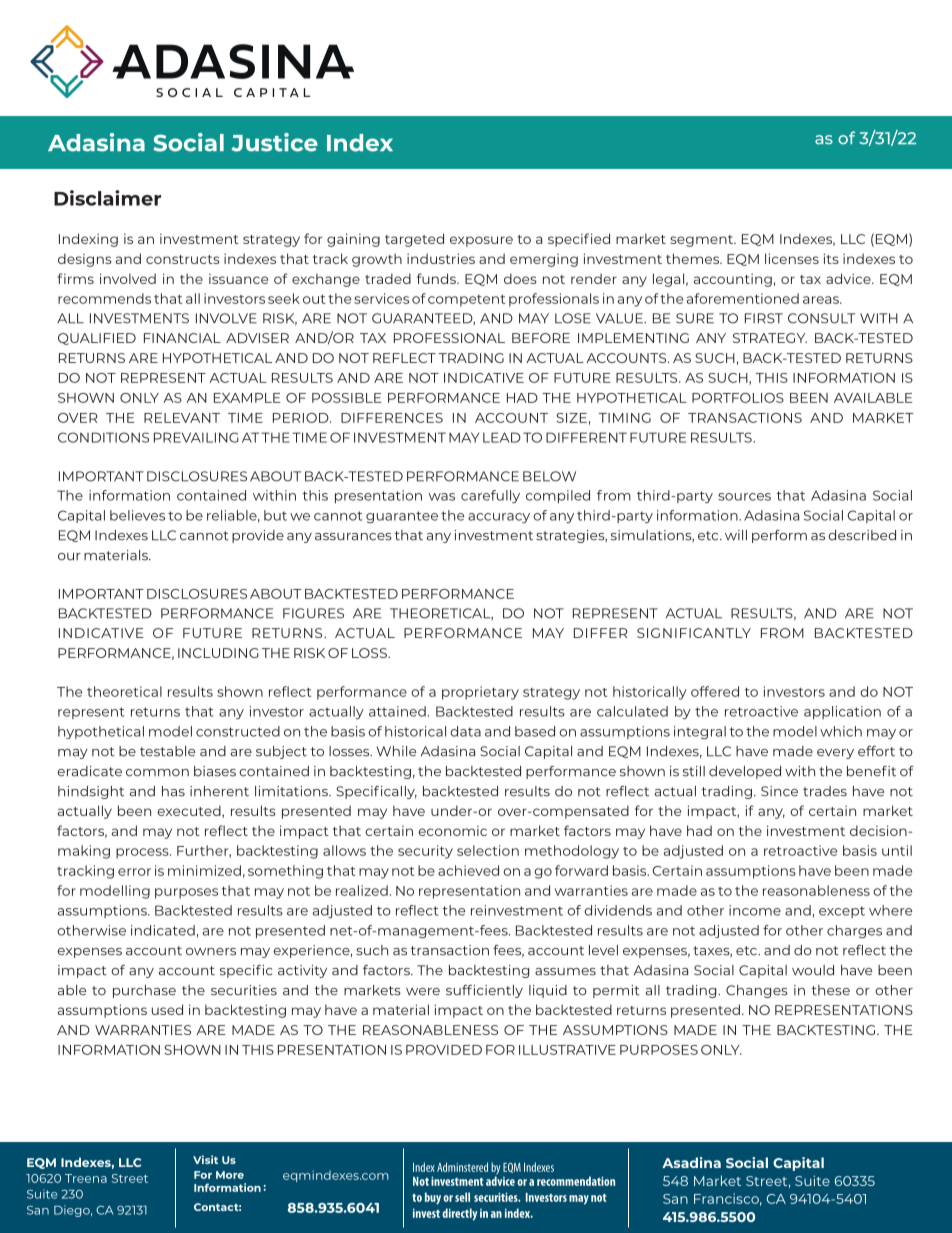  Describe the element at coordinates (779, 791) in the document. I see `Since` at that location.
